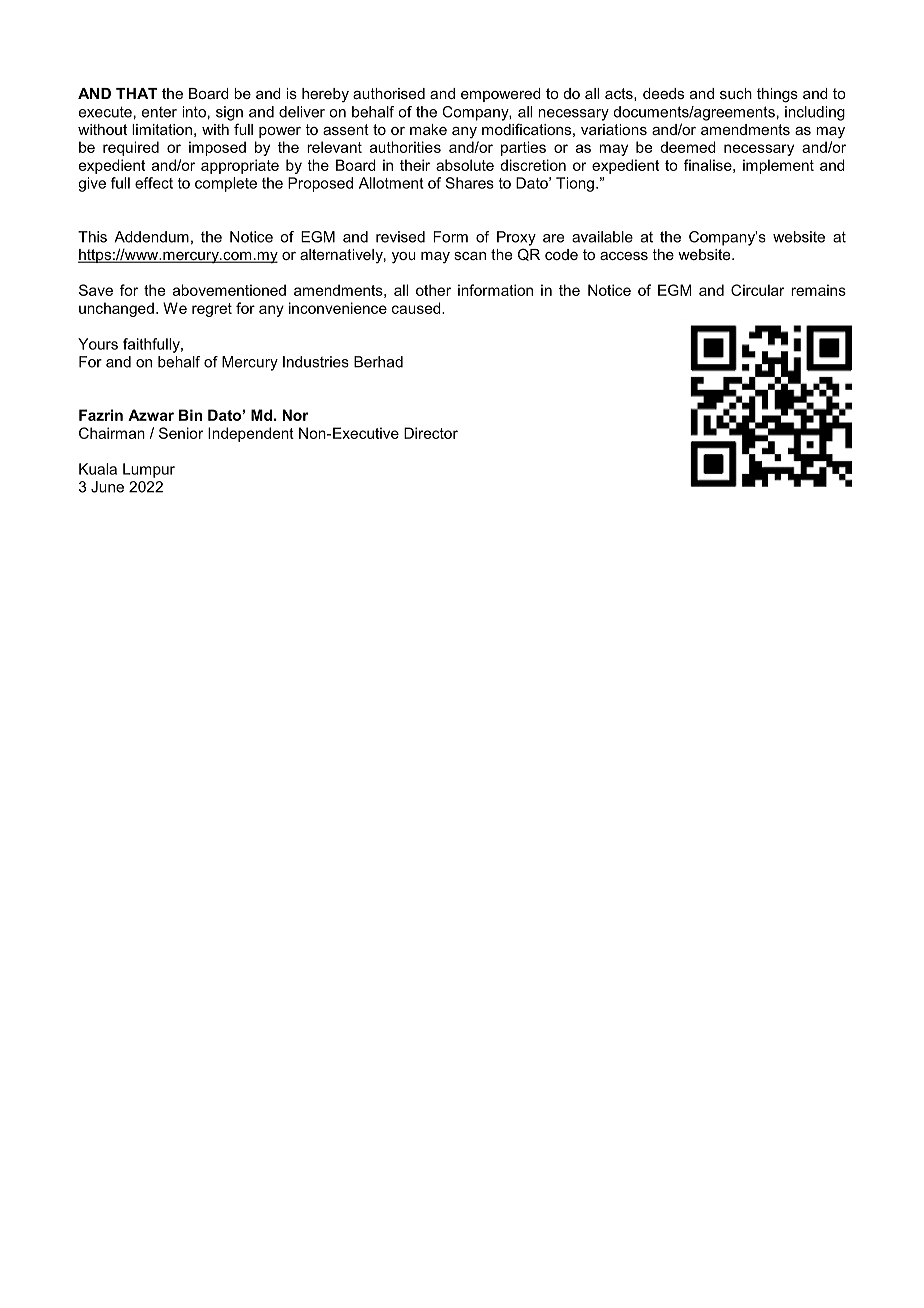  Describe the element at coordinates (194, 112) in the screenshot. I see `into` at that location.
